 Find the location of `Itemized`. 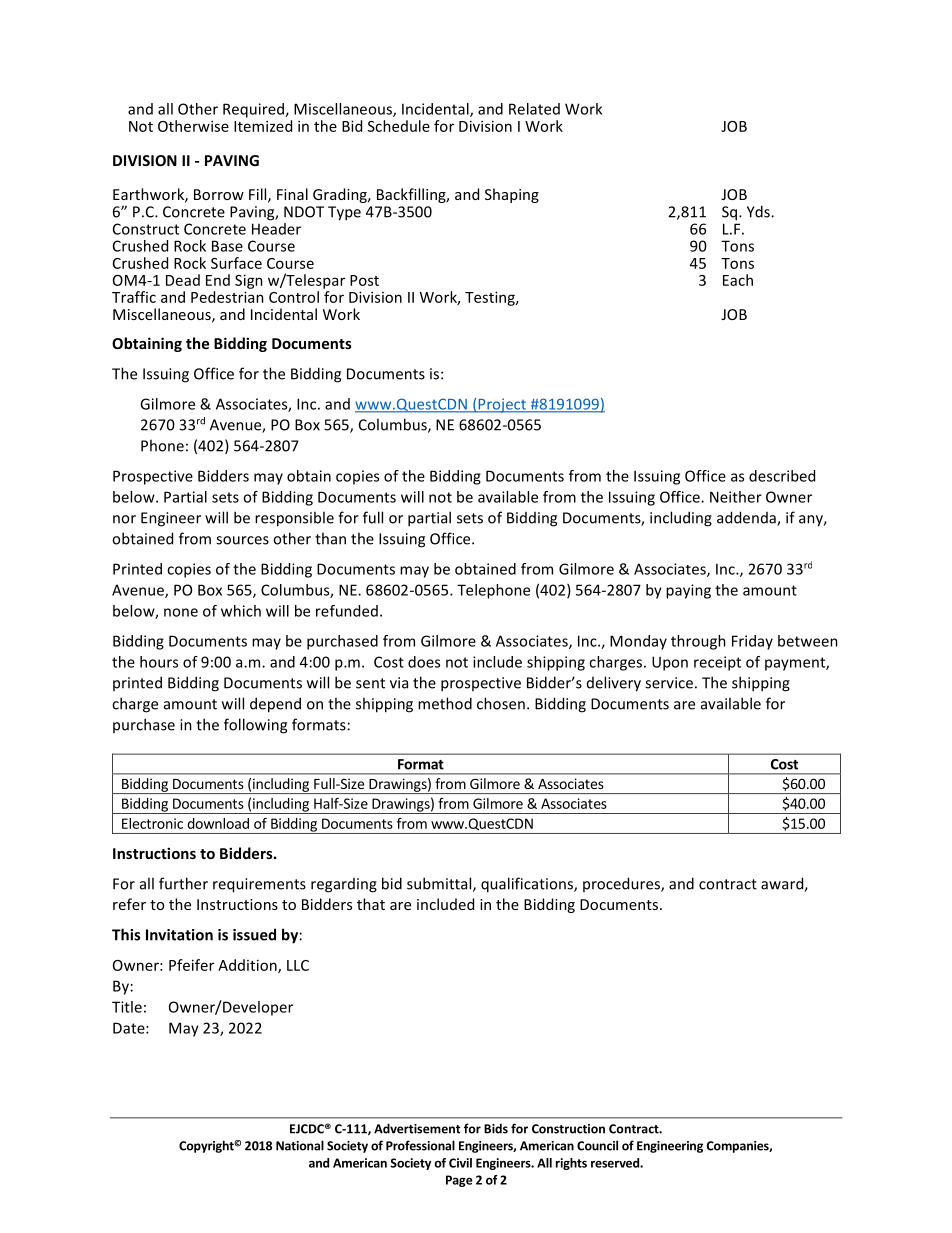

Itemized is located at coordinates (263, 126).
